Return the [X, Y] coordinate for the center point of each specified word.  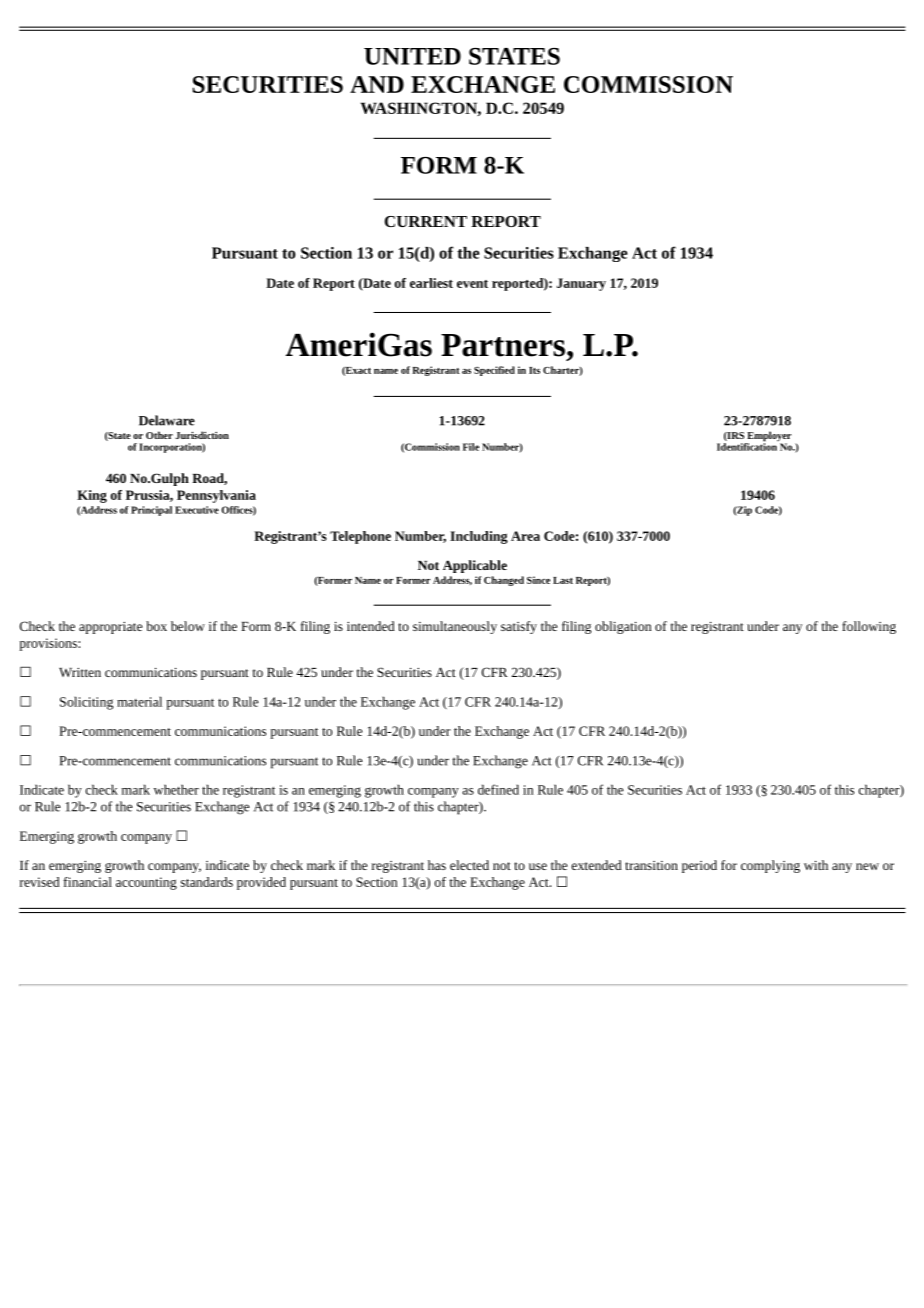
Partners [503, 345]
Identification [748, 445]
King [92, 496]
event [472, 284]
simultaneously [455, 627]
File [471, 447]
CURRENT [426, 221]
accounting [146, 883]
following [869, 627]
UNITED [412, 56]
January [581, 284]
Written [80, 672]
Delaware [167, 420]
